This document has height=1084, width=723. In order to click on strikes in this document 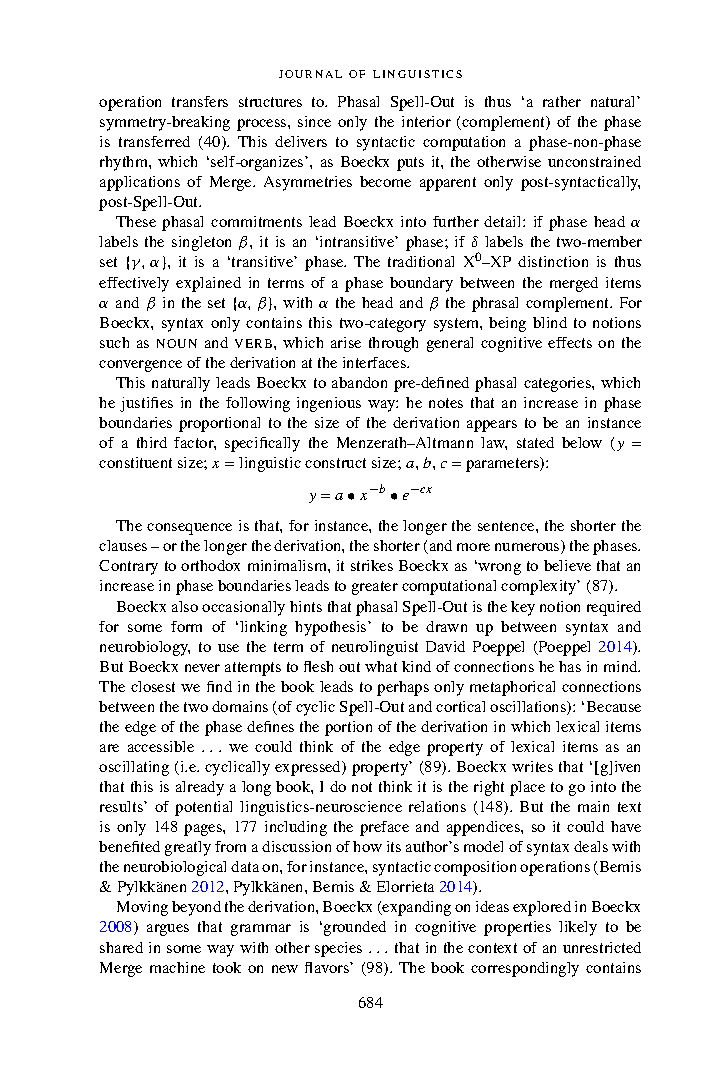, I will do `click(372, 565)`.
